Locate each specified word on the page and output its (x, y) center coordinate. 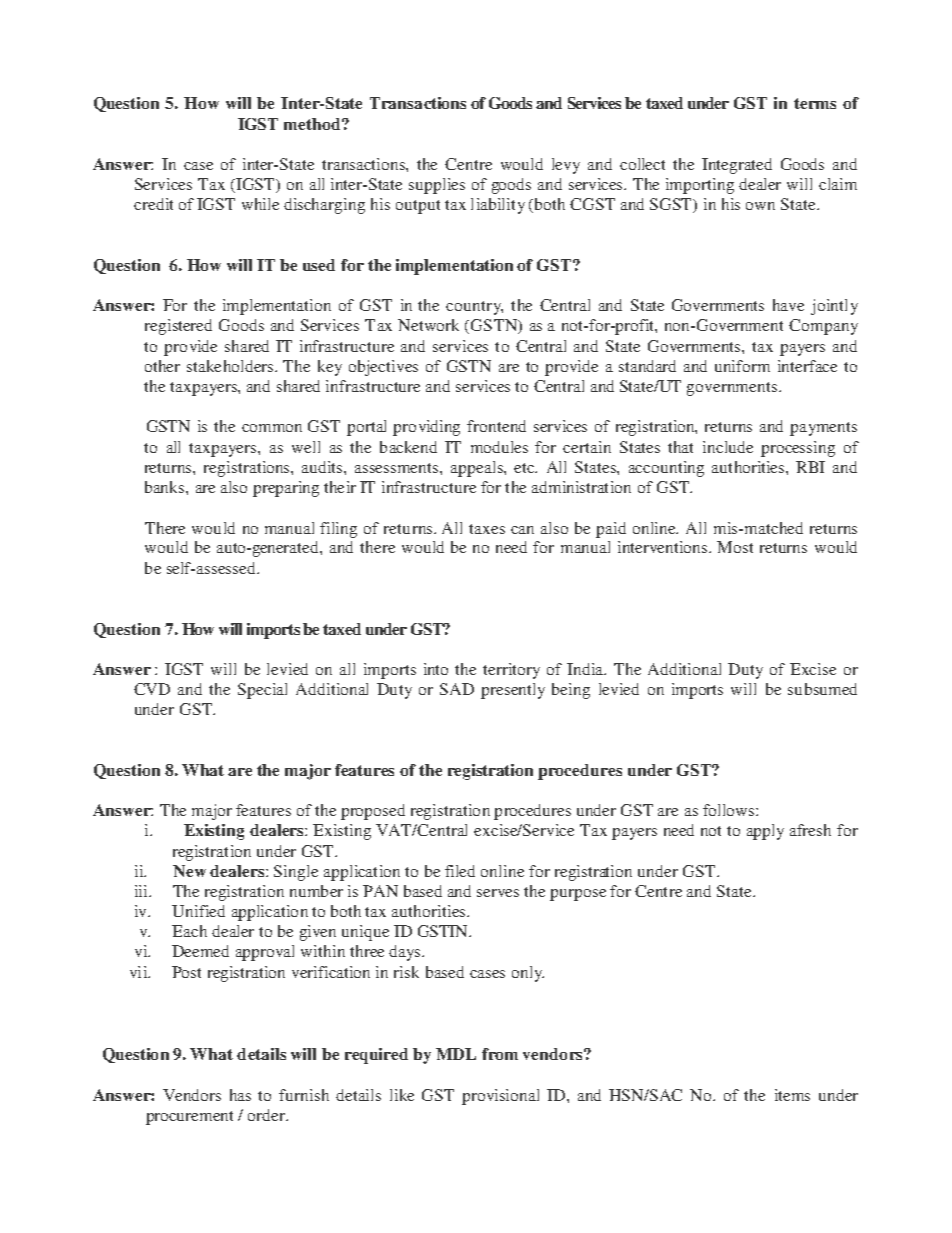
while (260, 204)
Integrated (737, 166)
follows (730, 810)
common (272, 428)
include (728, 447)
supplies (437, 186)
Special (262, 691)
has (240, 1095)
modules (499, 447)
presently (513, 691)
